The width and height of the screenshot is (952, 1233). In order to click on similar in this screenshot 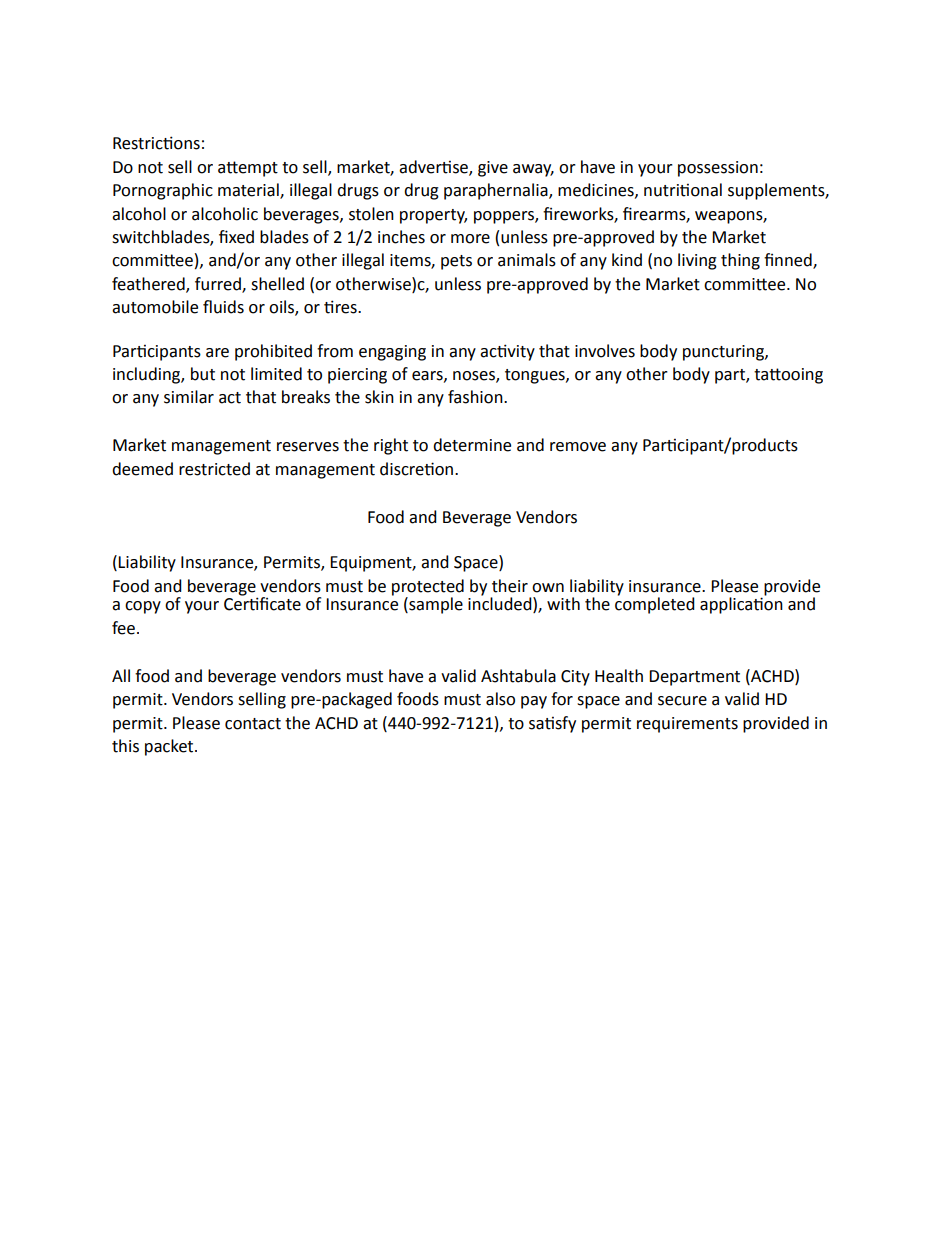, I will do `click(189, 397)`.
